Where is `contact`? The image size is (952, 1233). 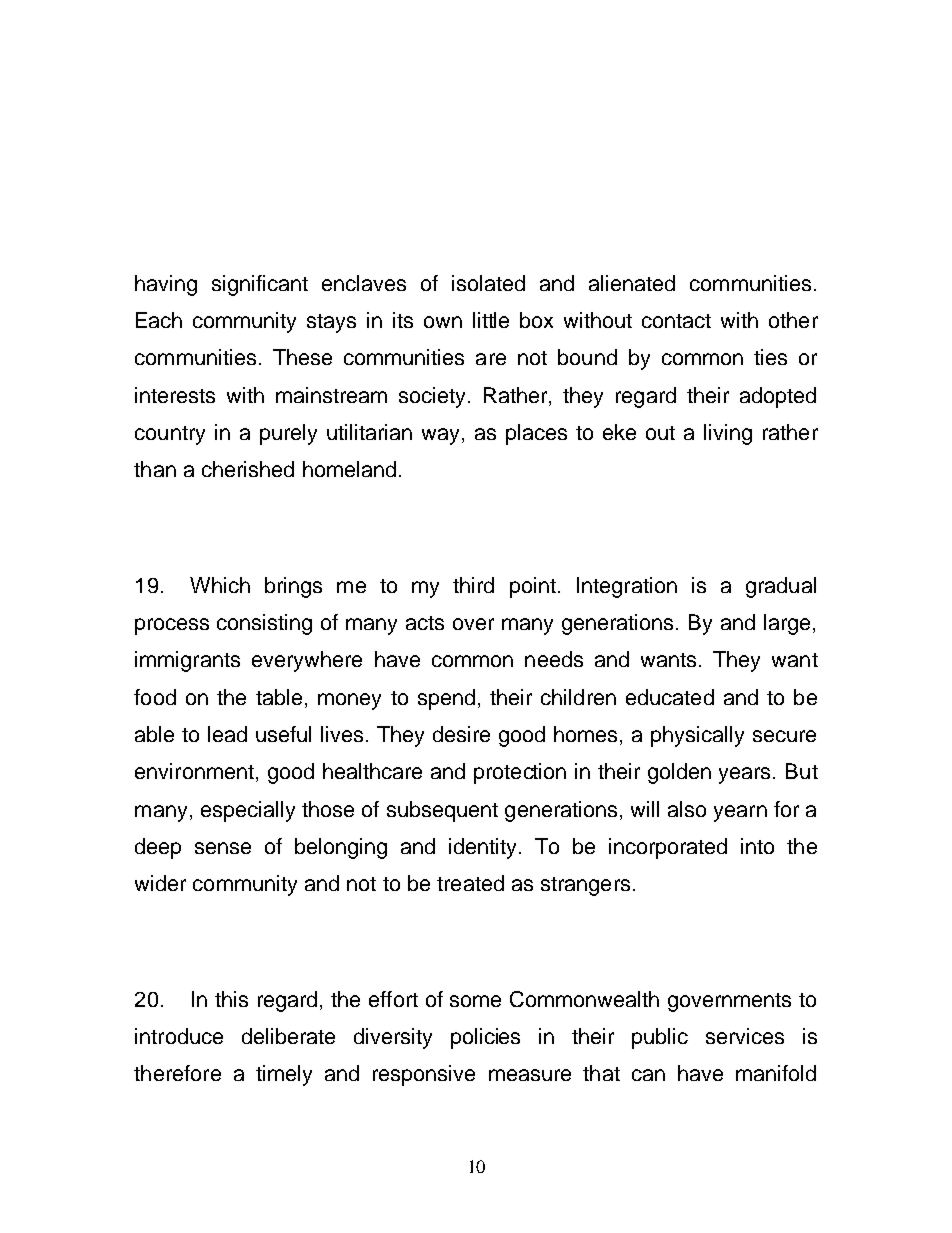
contact is located at coordinates (676, 321).
